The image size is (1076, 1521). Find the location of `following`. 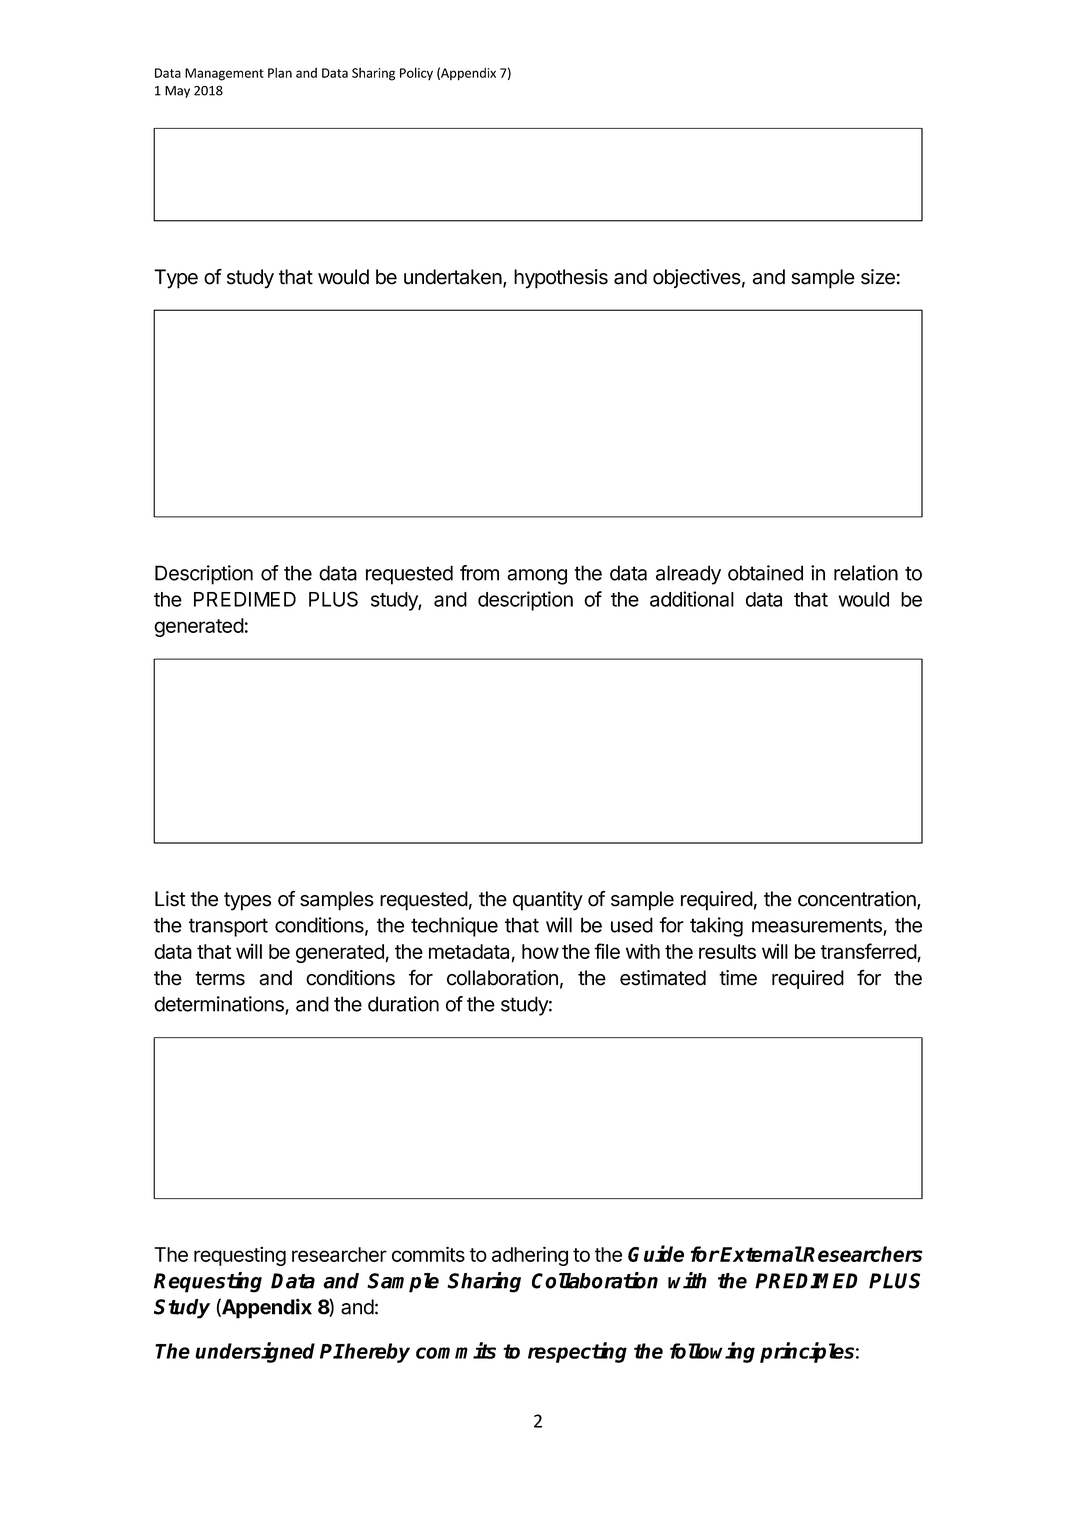

following is located at coordinates (712, 1352).
